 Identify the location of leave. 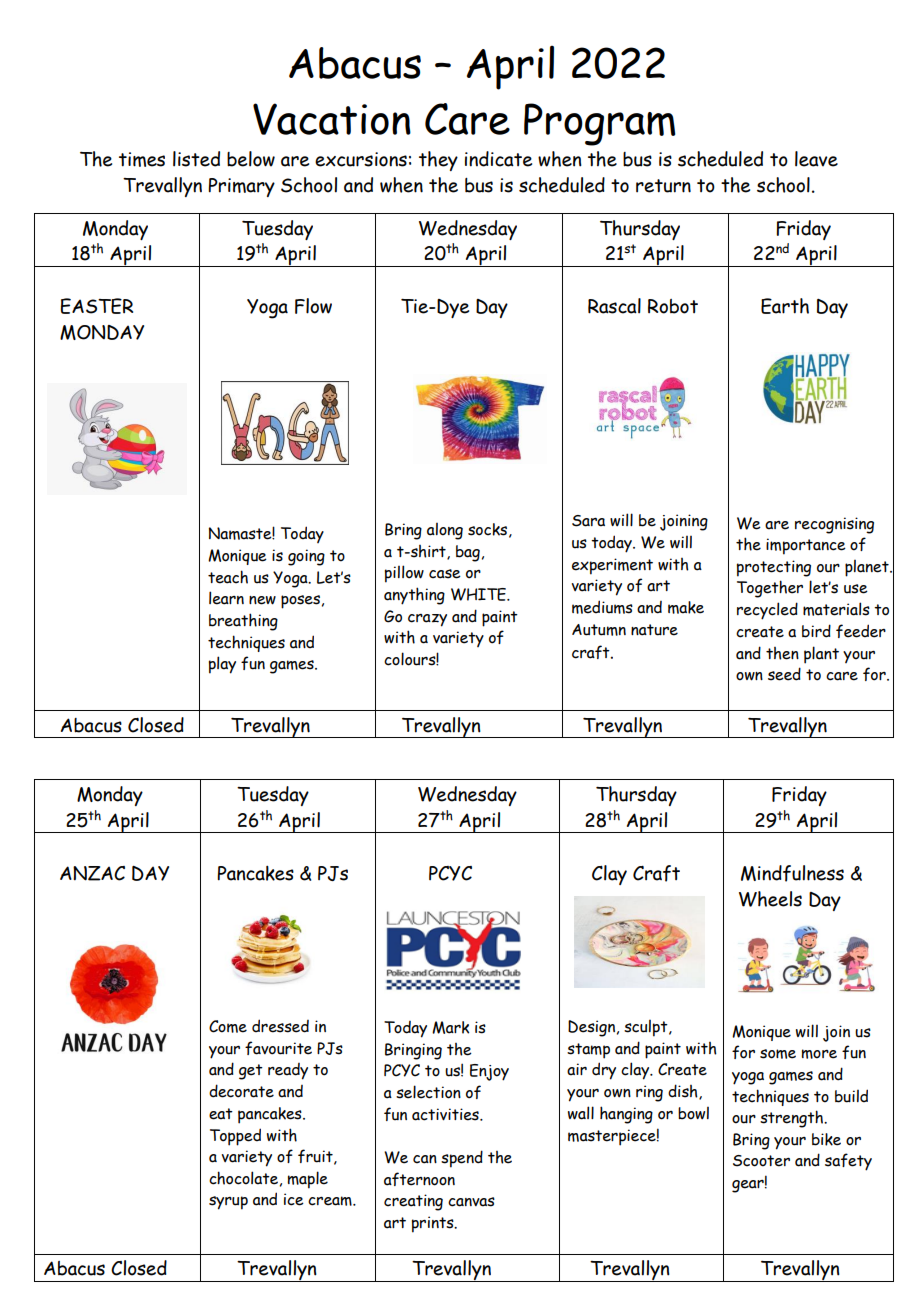
(816, 159).
